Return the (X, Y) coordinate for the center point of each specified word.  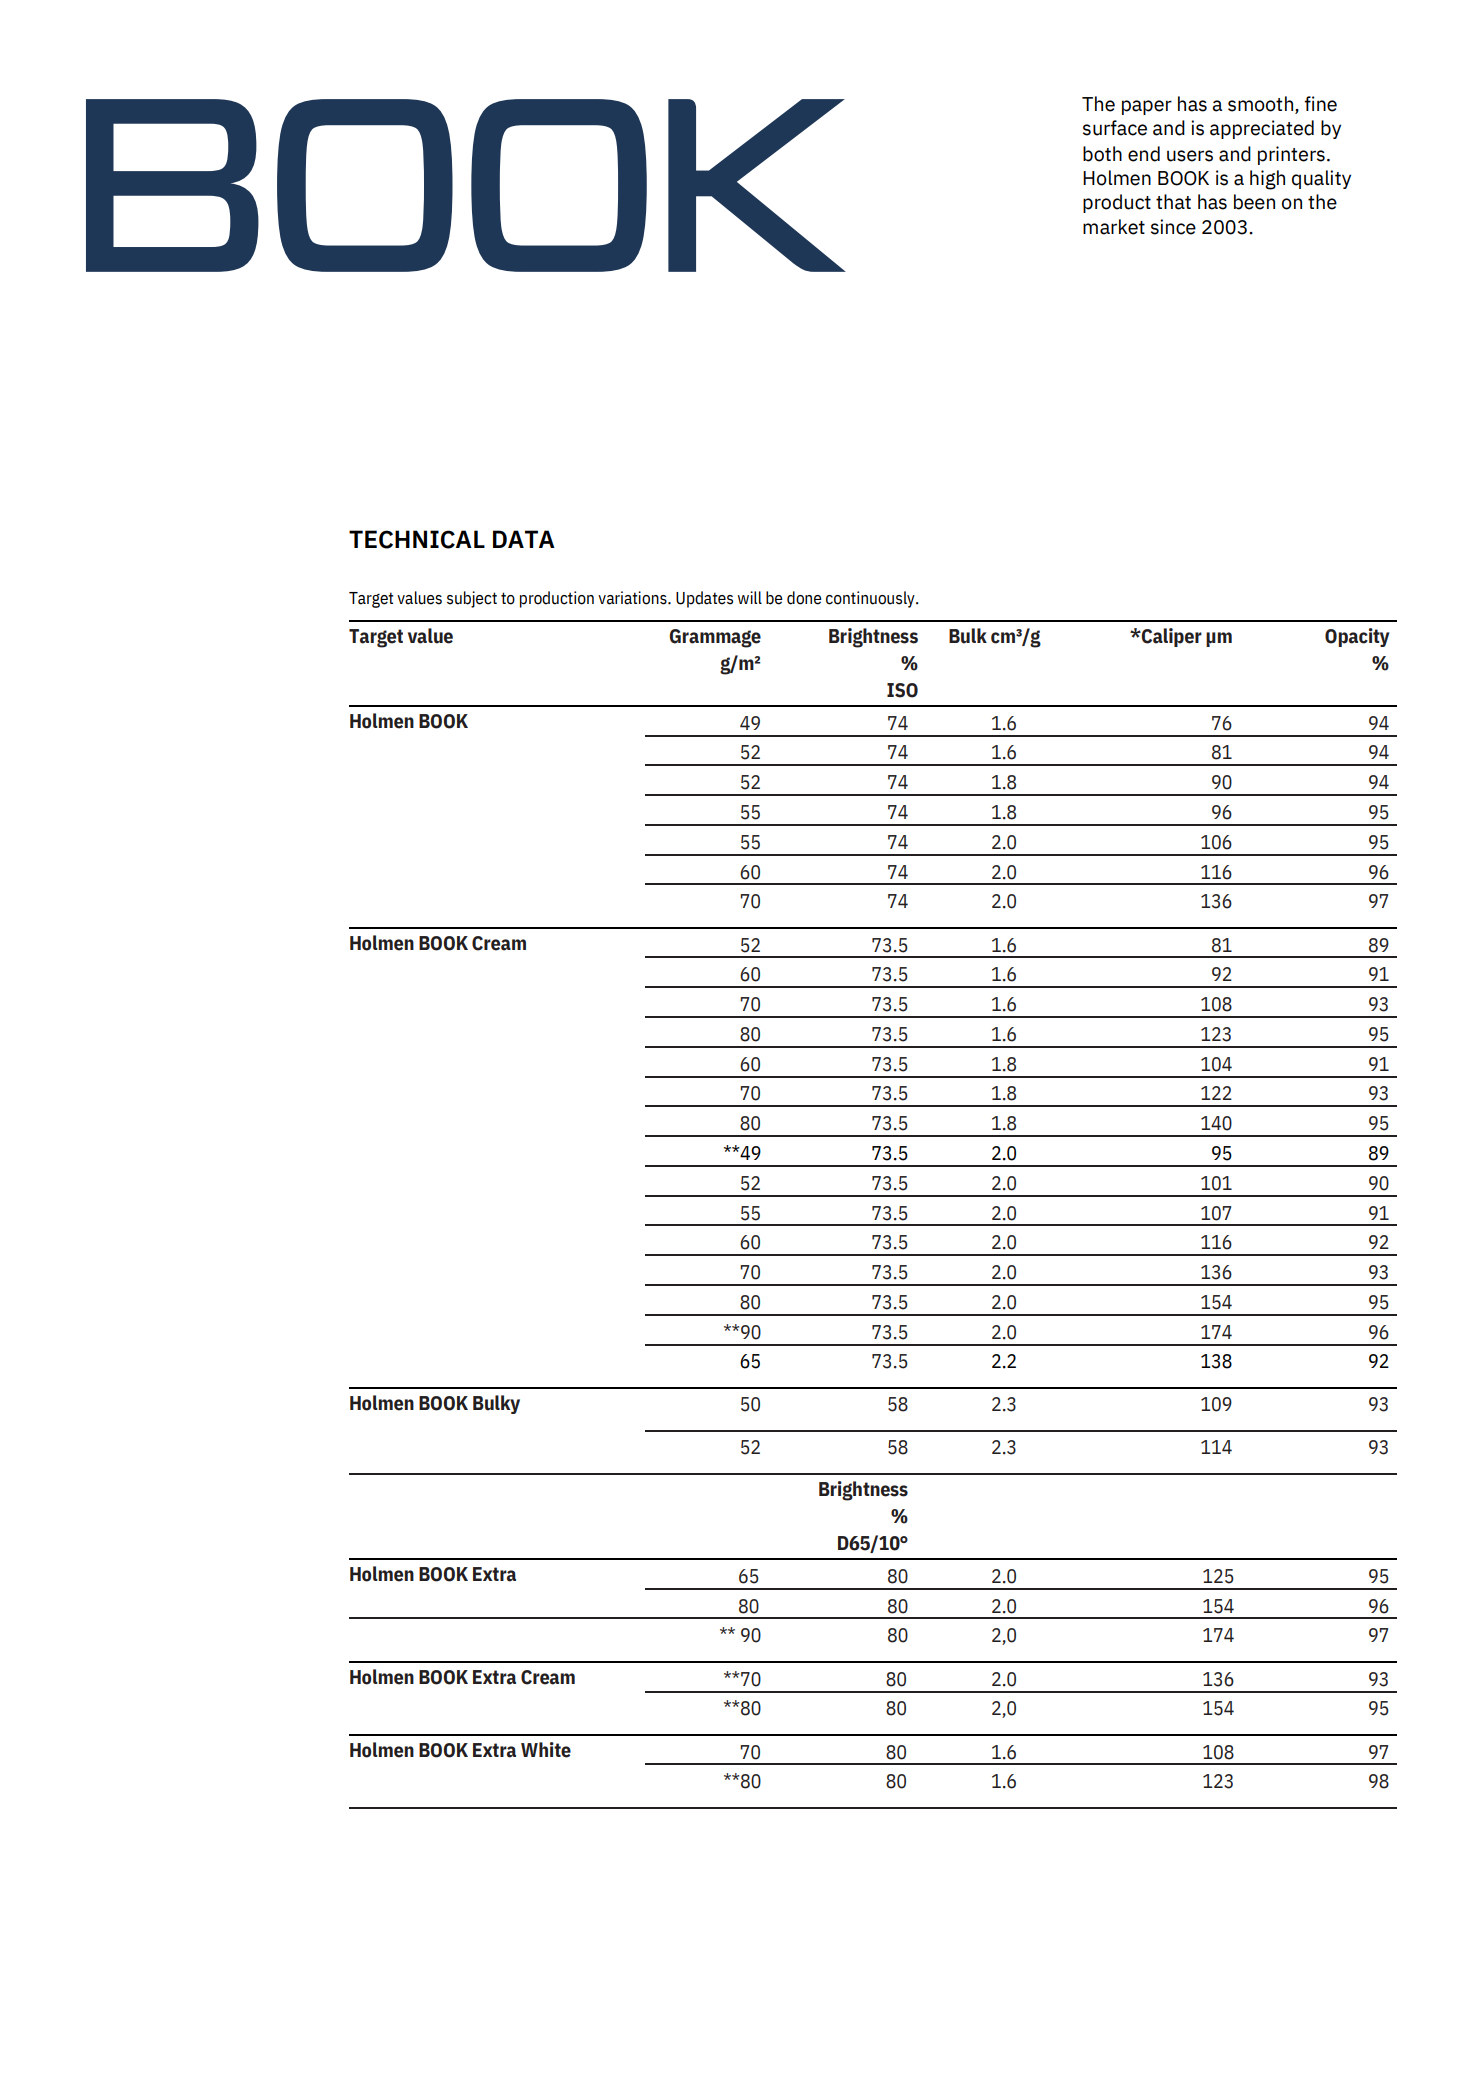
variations (633, 598)
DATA (524, 539)
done (804, 598)
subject (472, 599)
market (1114, 227)
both (1102, 154)
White (546, 1750)
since (1173, 227)
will (750, 597)
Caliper (1171, 637)
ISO (902, 690)
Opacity (1357, 637)
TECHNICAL (417, 539)
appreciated (1262, 129)
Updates (704, 599)
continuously (871, 599)
